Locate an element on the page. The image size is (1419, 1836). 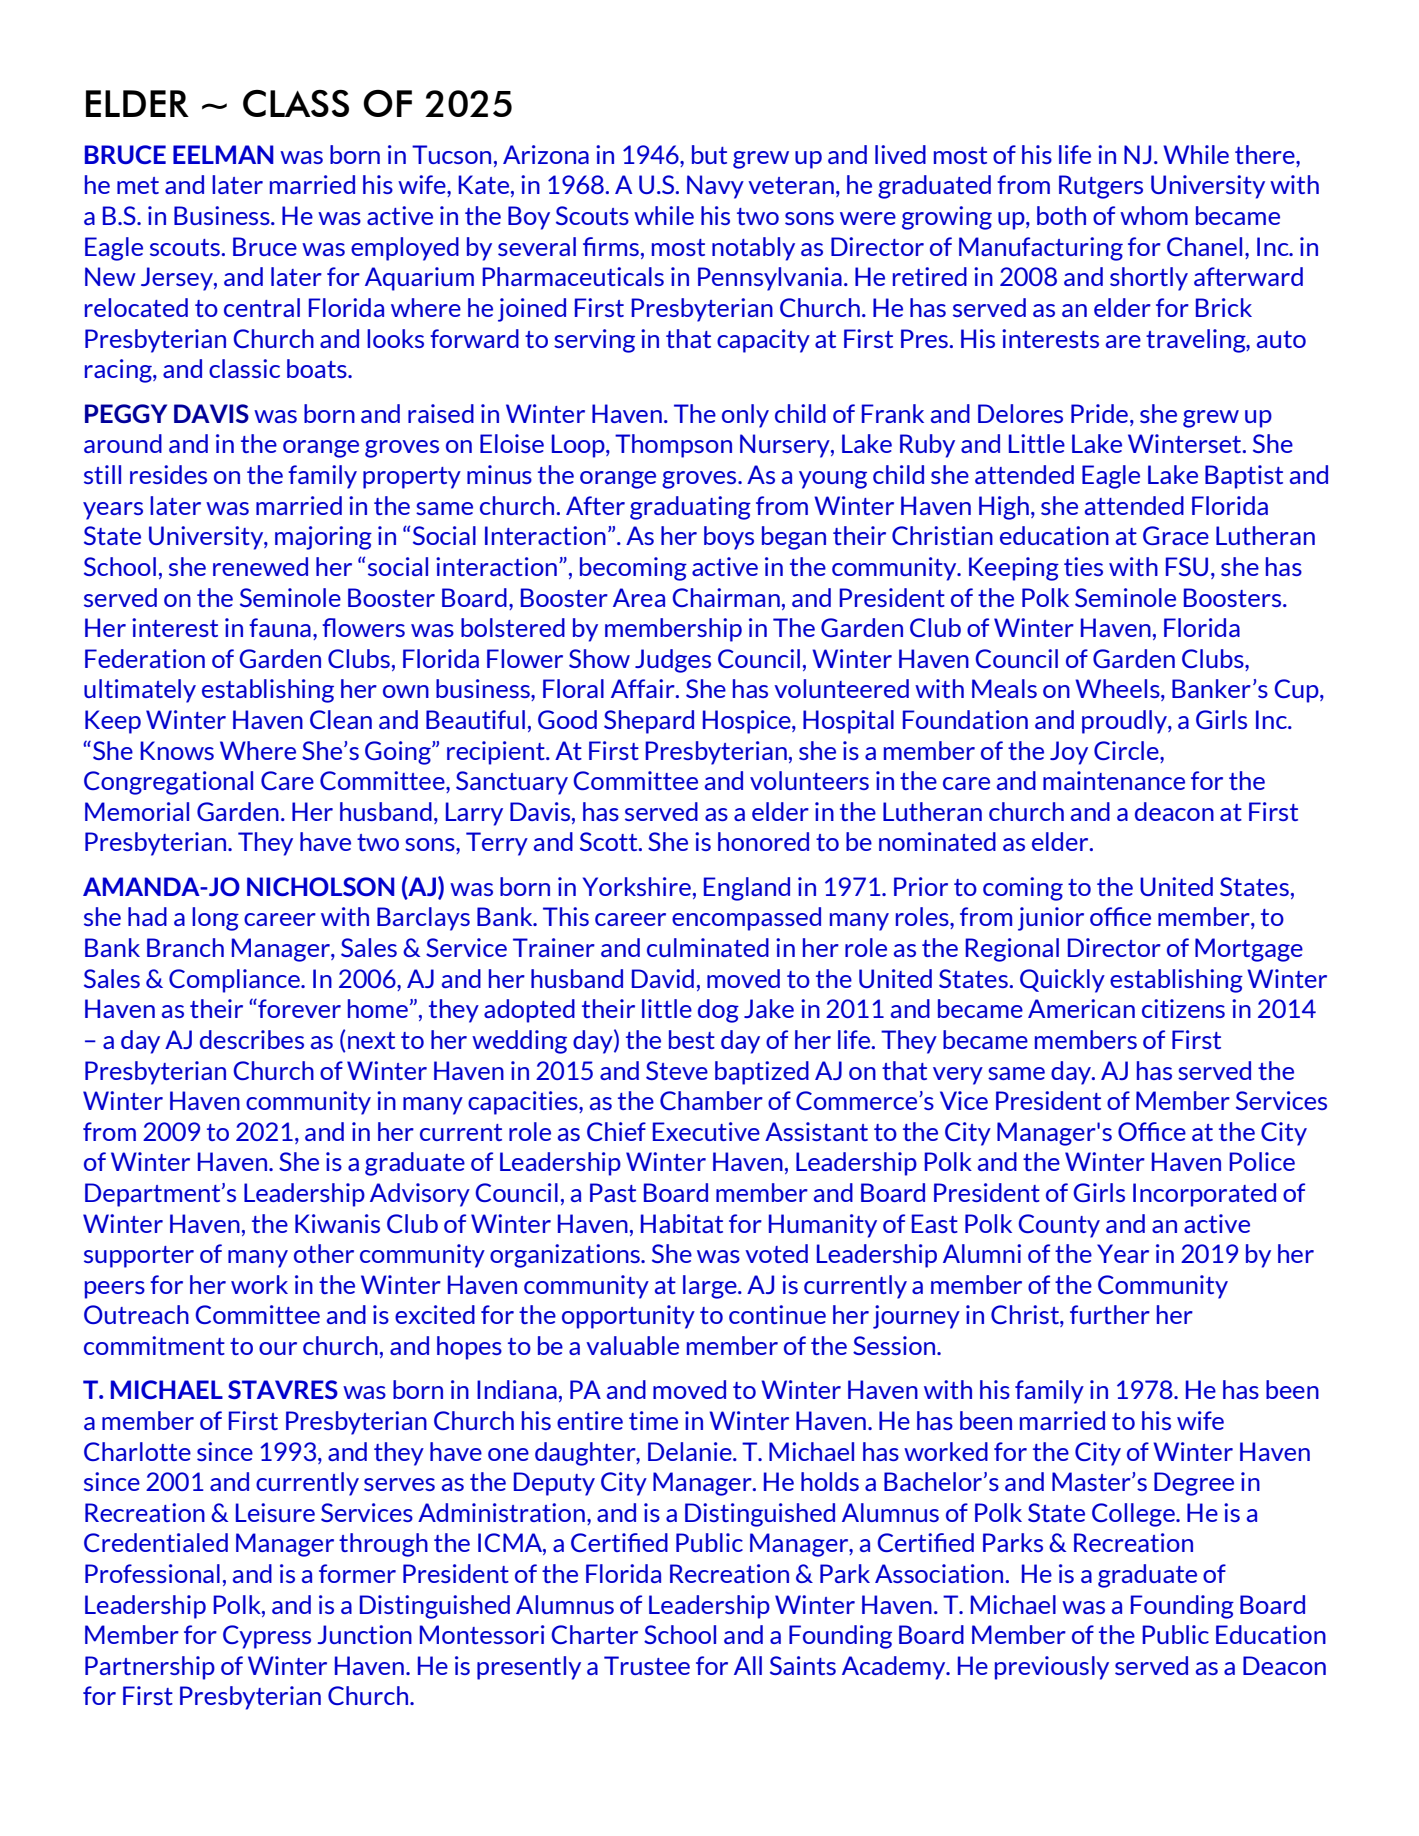
Navy is located at coordinates (715, 187).
